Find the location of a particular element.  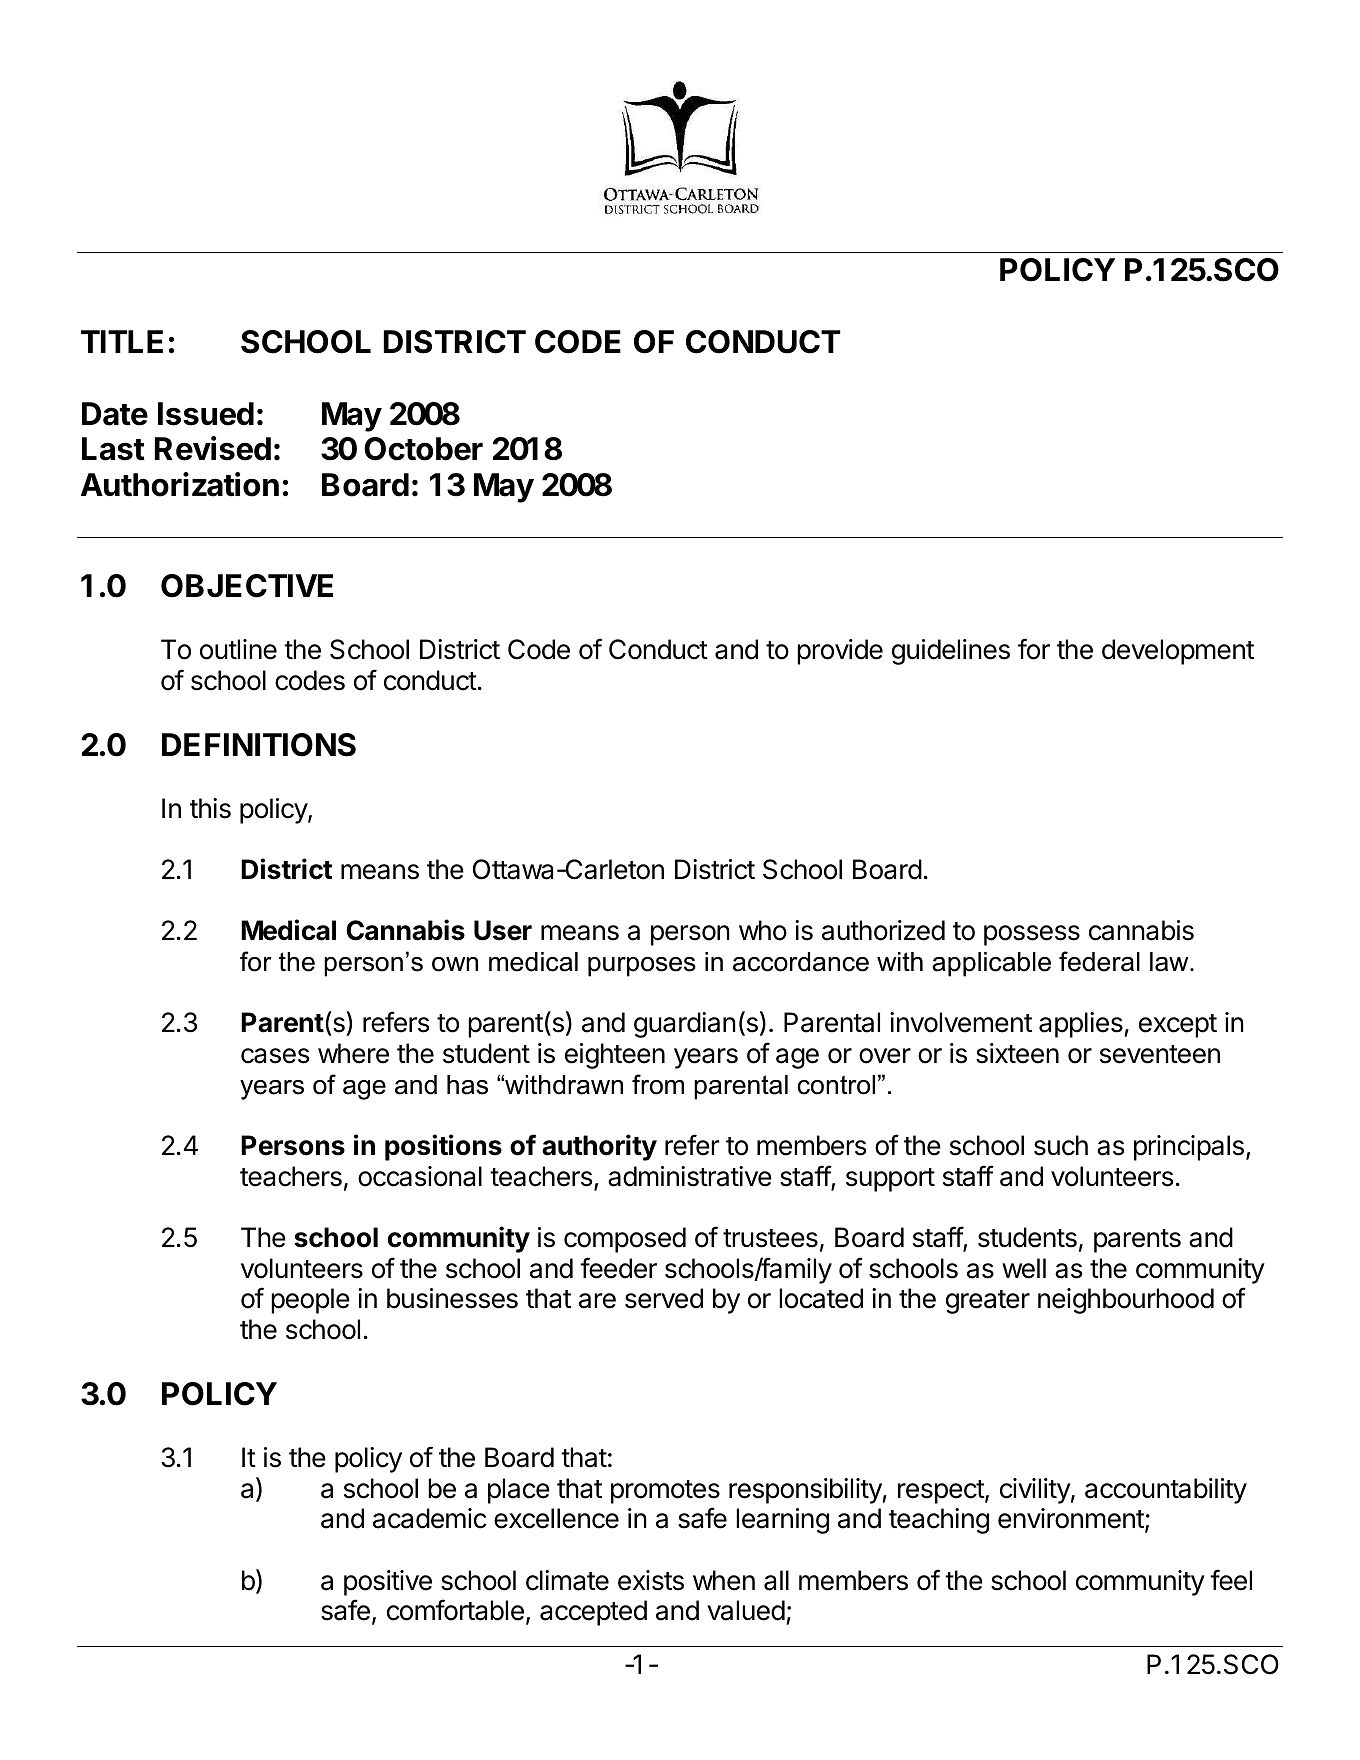

development is located at coordinates (1178, 652).
